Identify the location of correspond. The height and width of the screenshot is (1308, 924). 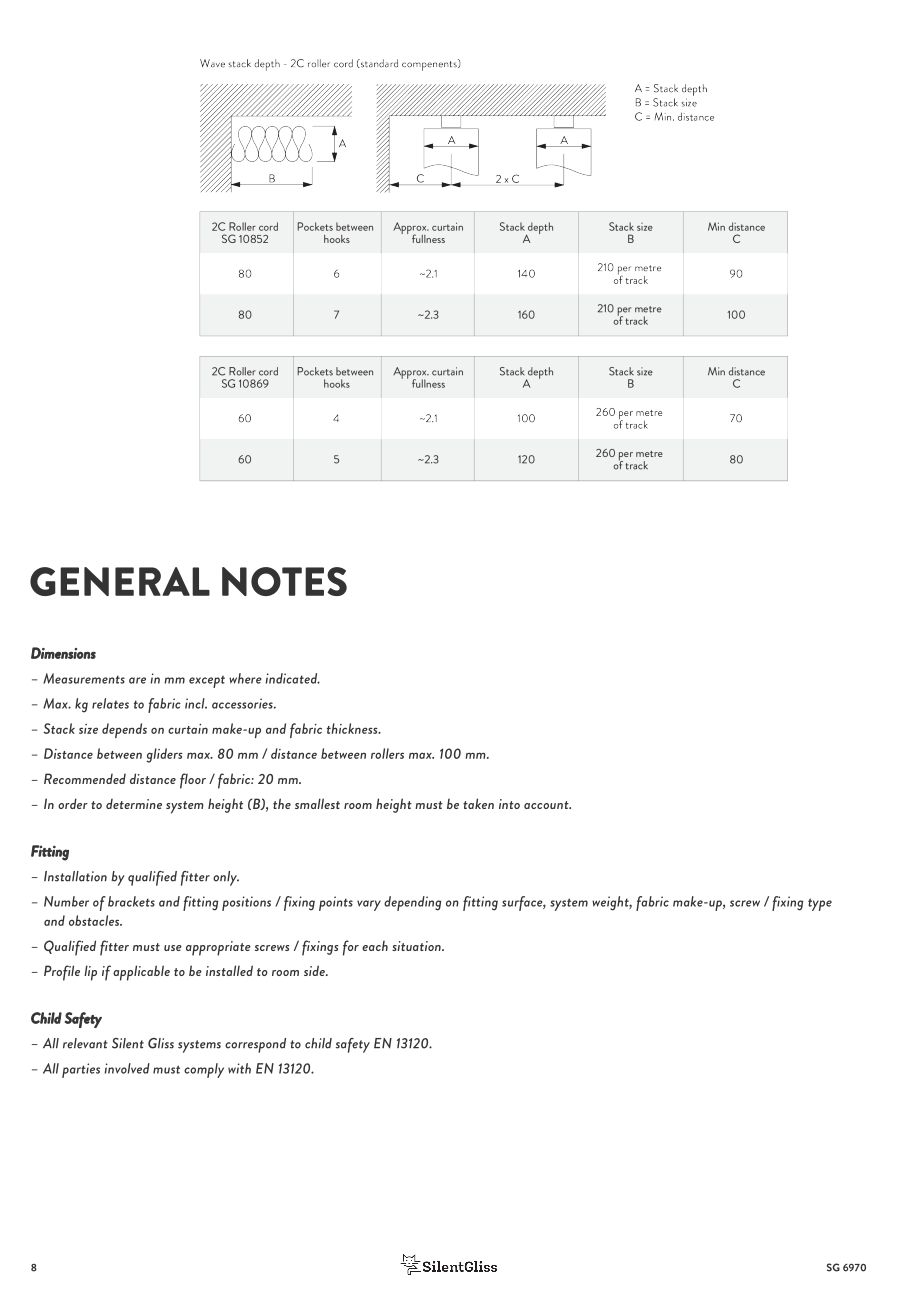
(255, 1045).
